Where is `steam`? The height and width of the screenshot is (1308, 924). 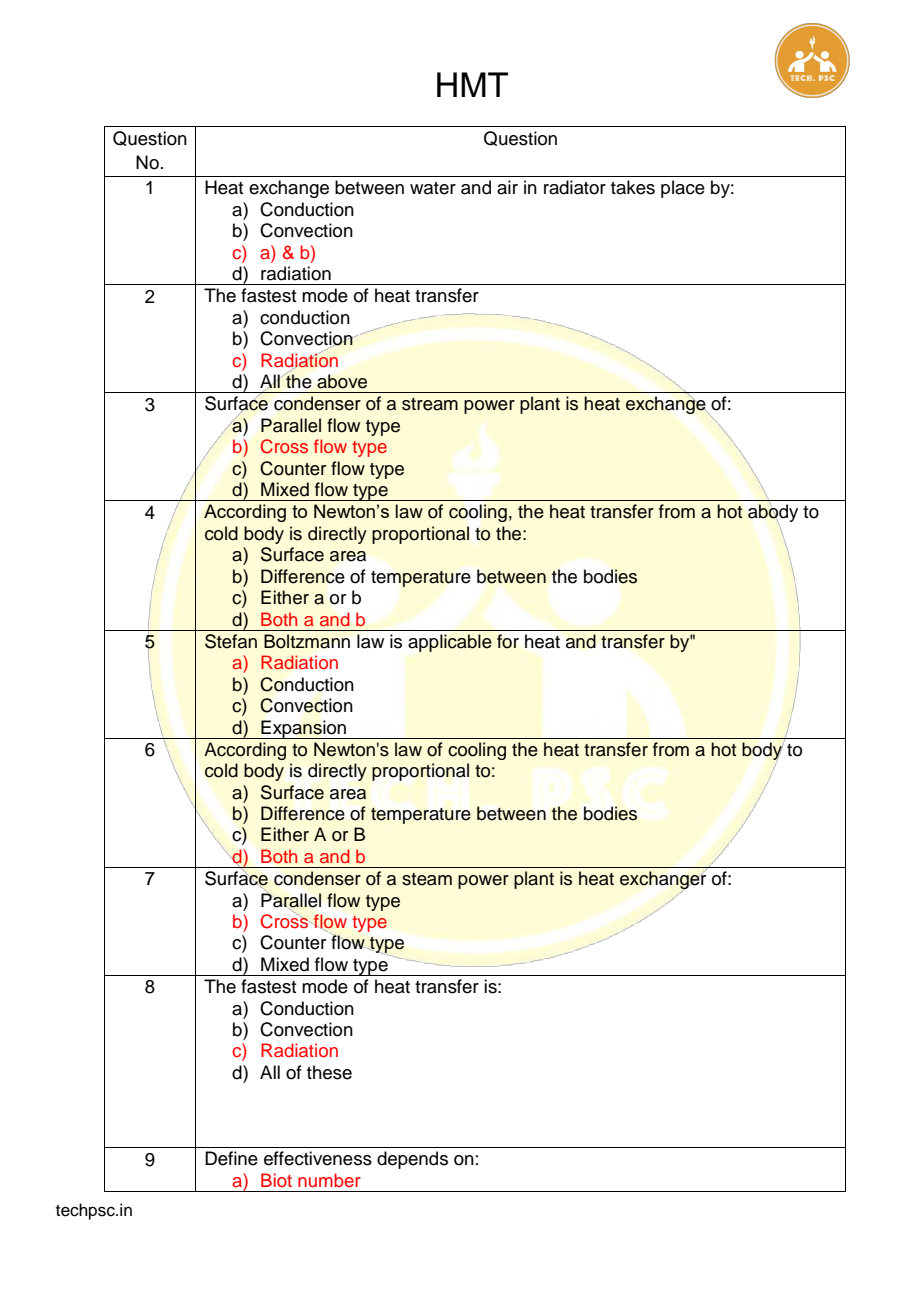 steam is located at coordinates (427, 879).
